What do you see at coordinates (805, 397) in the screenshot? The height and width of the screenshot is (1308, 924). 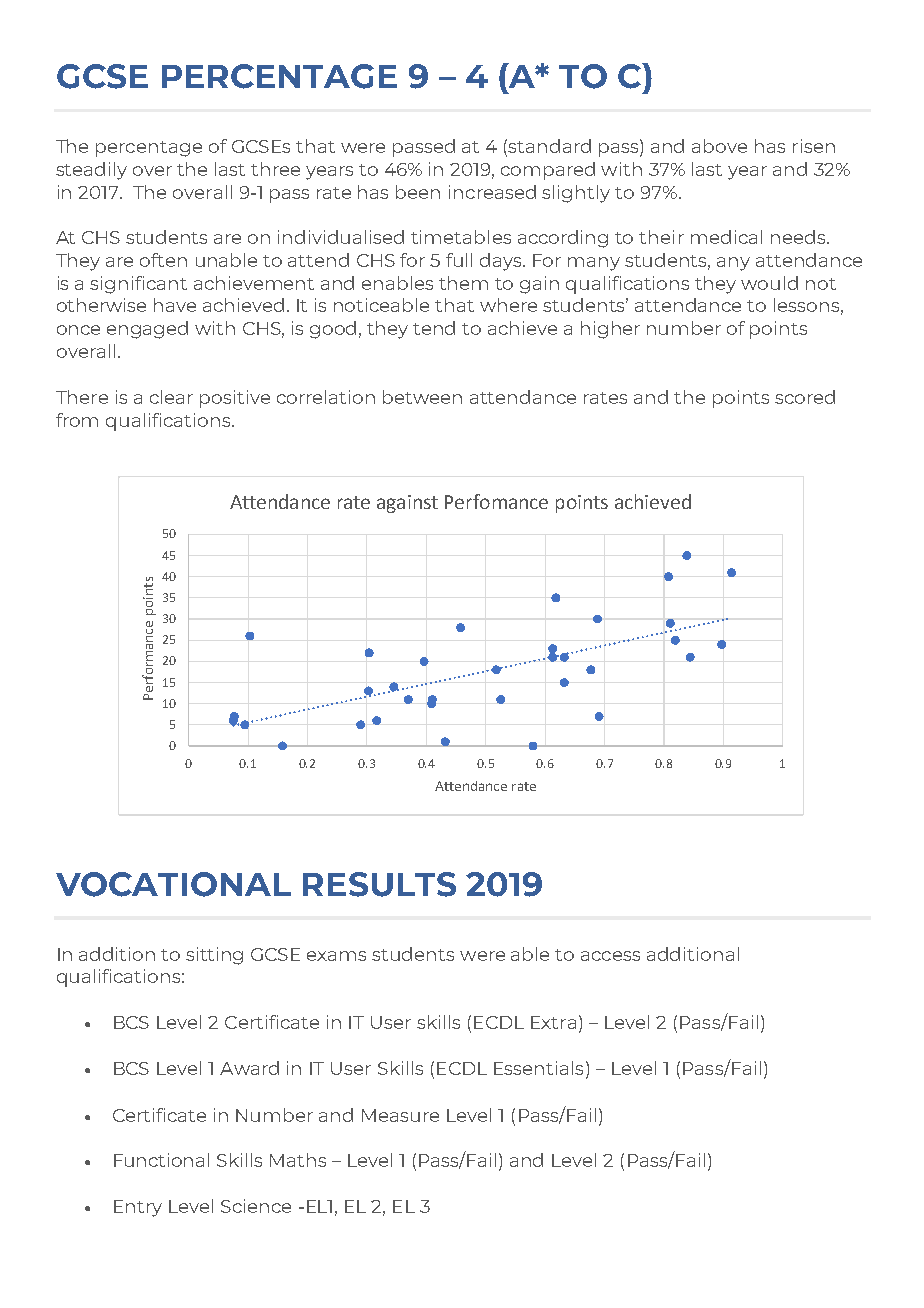 I see `scored` at bounding box center [805, 397].
